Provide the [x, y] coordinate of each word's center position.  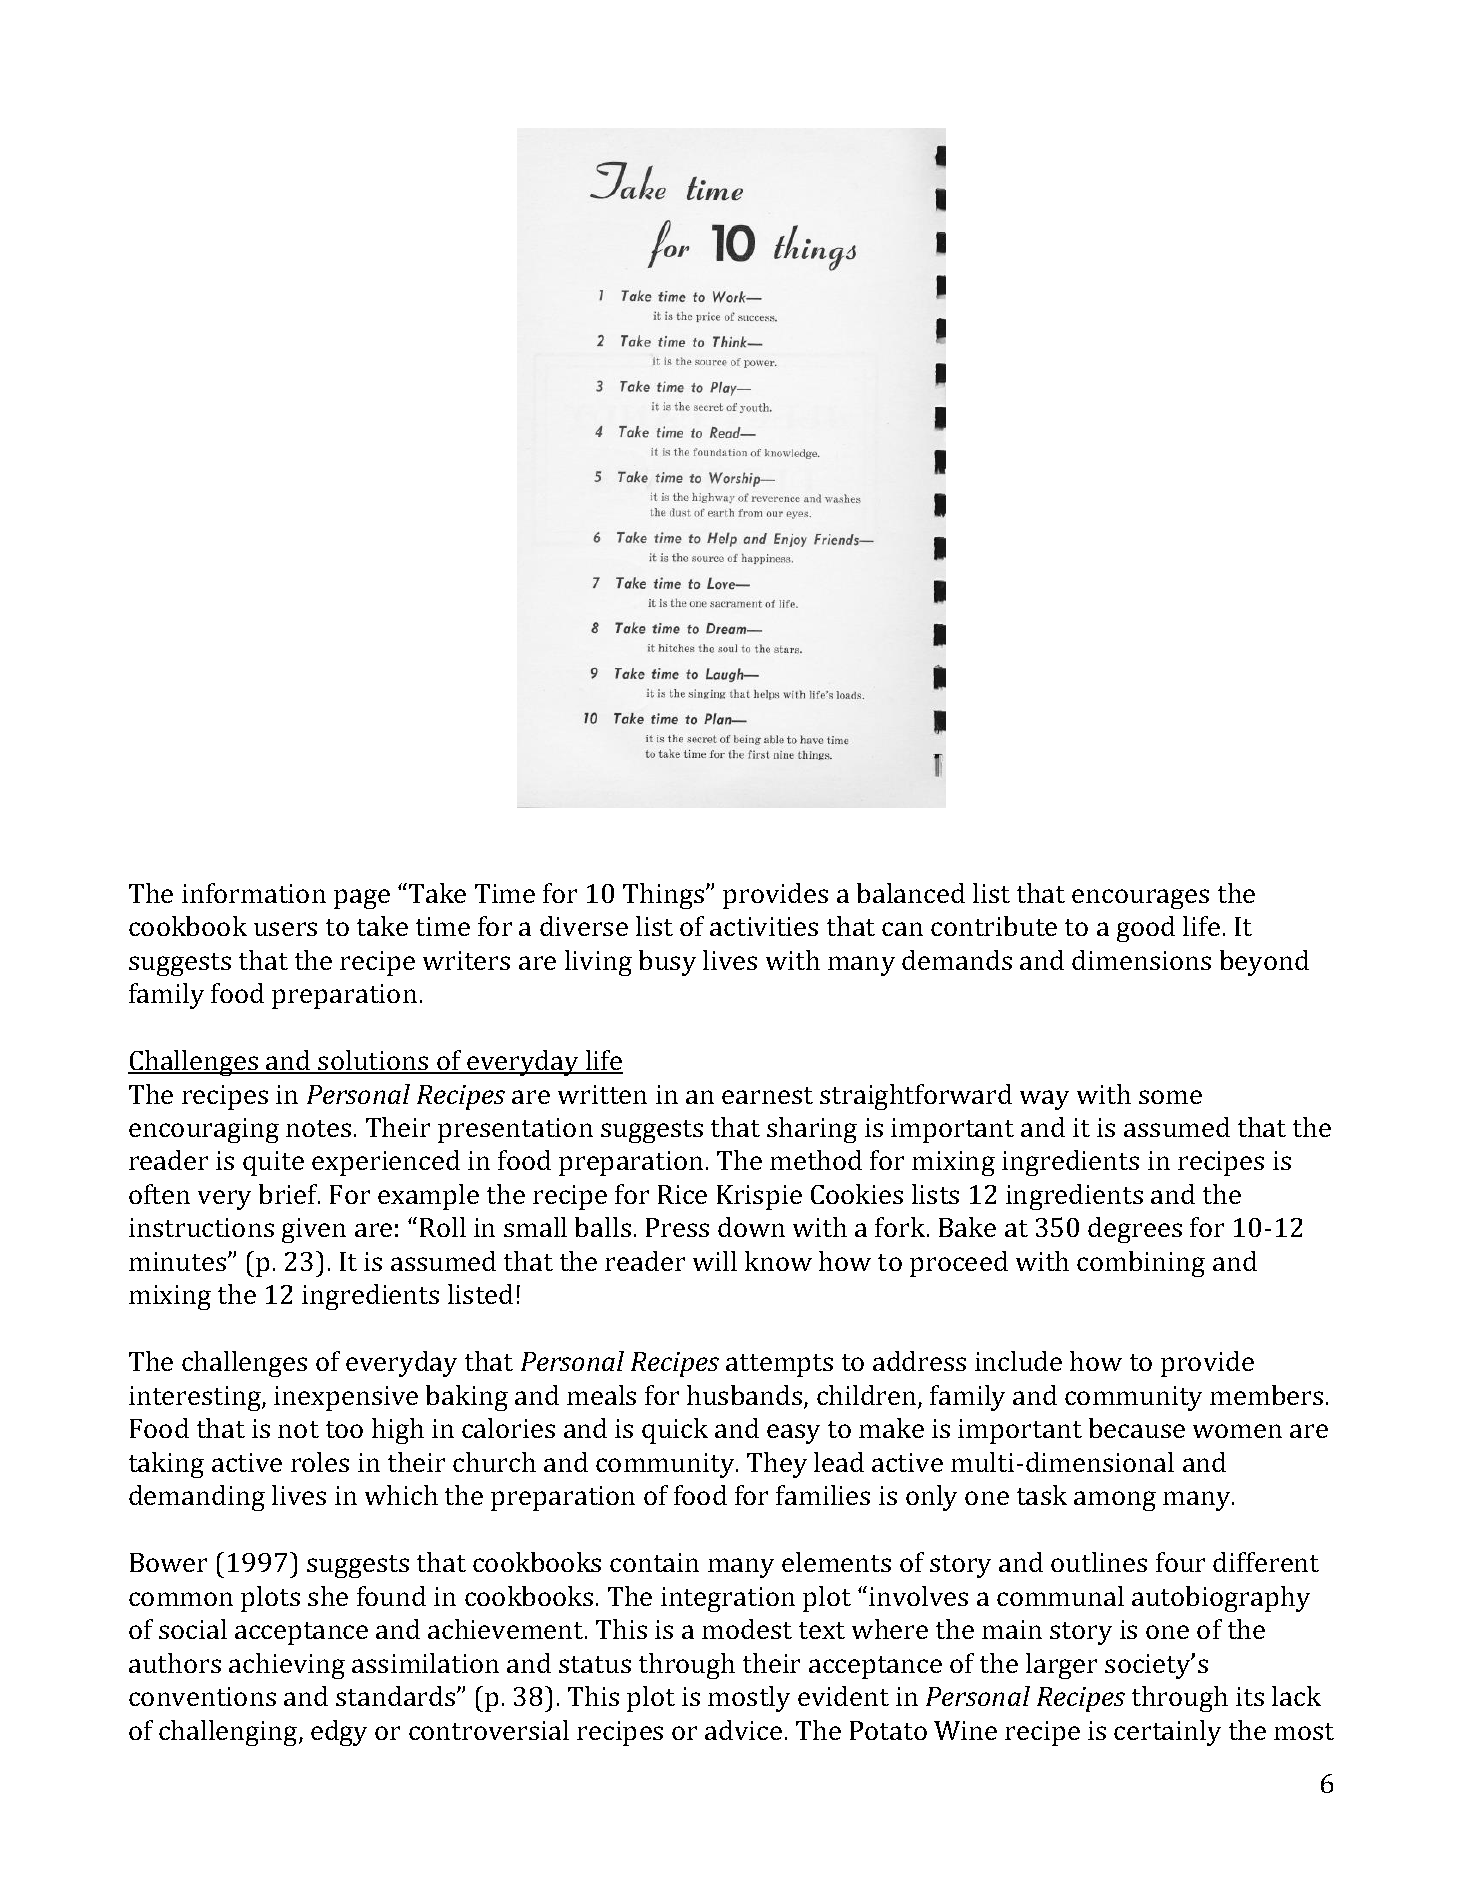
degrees [1135, 1230]
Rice [682, 1194]
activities [764, 926]
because [1137, 1428]
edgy [339, 1733]
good [1146, 929]
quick [675, 1431]
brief [289, 1194]
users [285, 929]
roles [320, 1462]
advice [743, 1730]
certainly [1167, 1733]
